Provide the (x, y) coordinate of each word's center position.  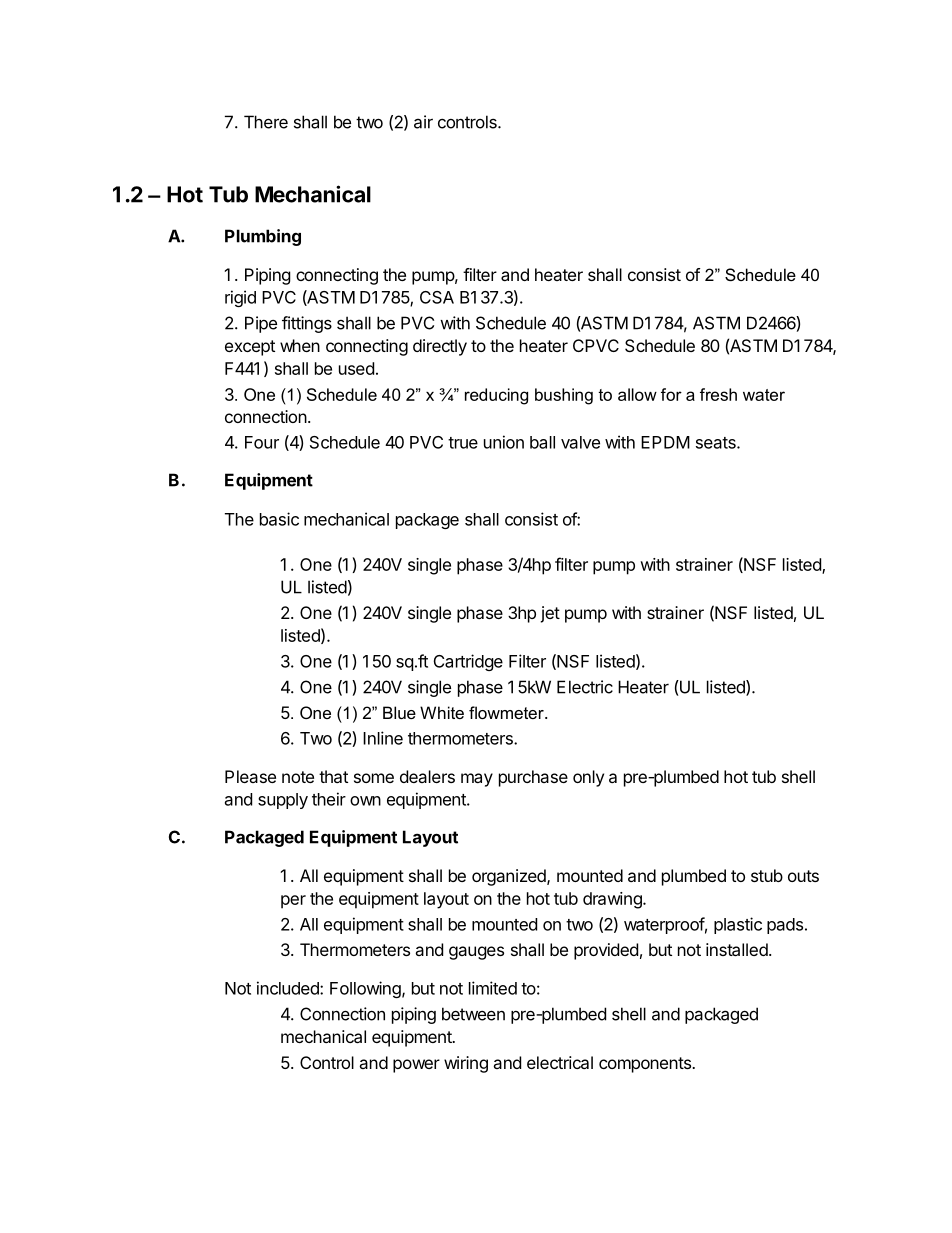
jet (550, 614)
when (300, 345)
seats (717, 443)
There (266, 122)
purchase (533, 778)
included (289, 988)
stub (767, 875)
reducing (496, 396)
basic (279, 519)
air (423, 122)
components (646, 1065)
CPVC (596, 345)
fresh (718, 394)
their (329, 799)
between (473, 1014)
